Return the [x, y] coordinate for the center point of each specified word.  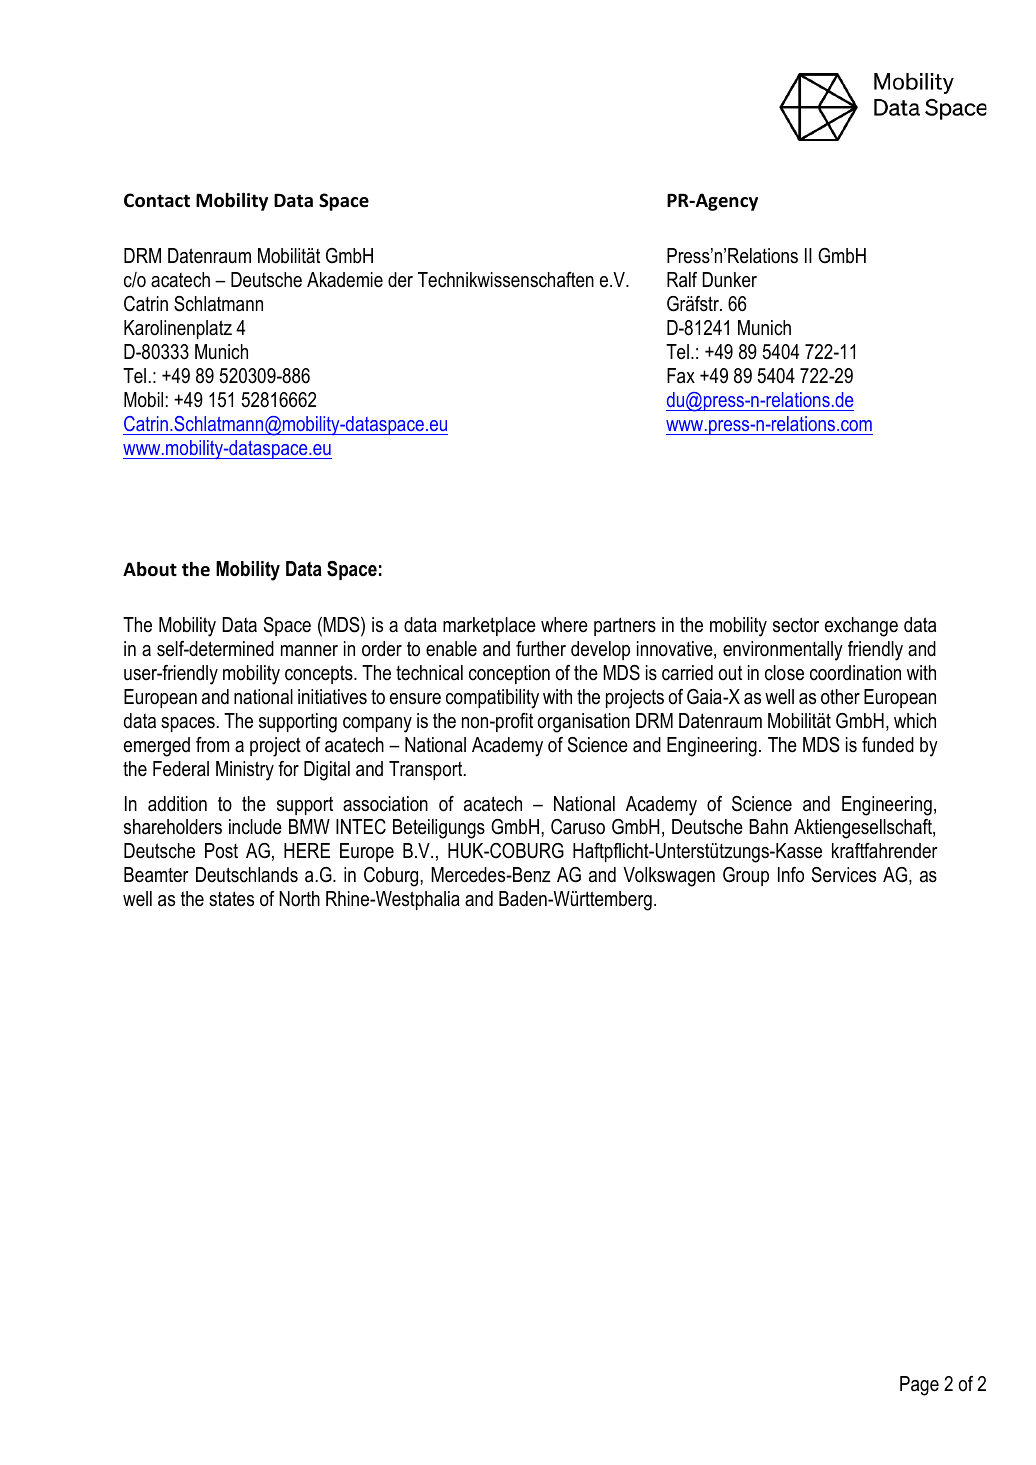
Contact [157, 200]
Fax [681, 376]
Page [919, 1386]
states [231, 899]
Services [844, 875]
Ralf [682, 280]
